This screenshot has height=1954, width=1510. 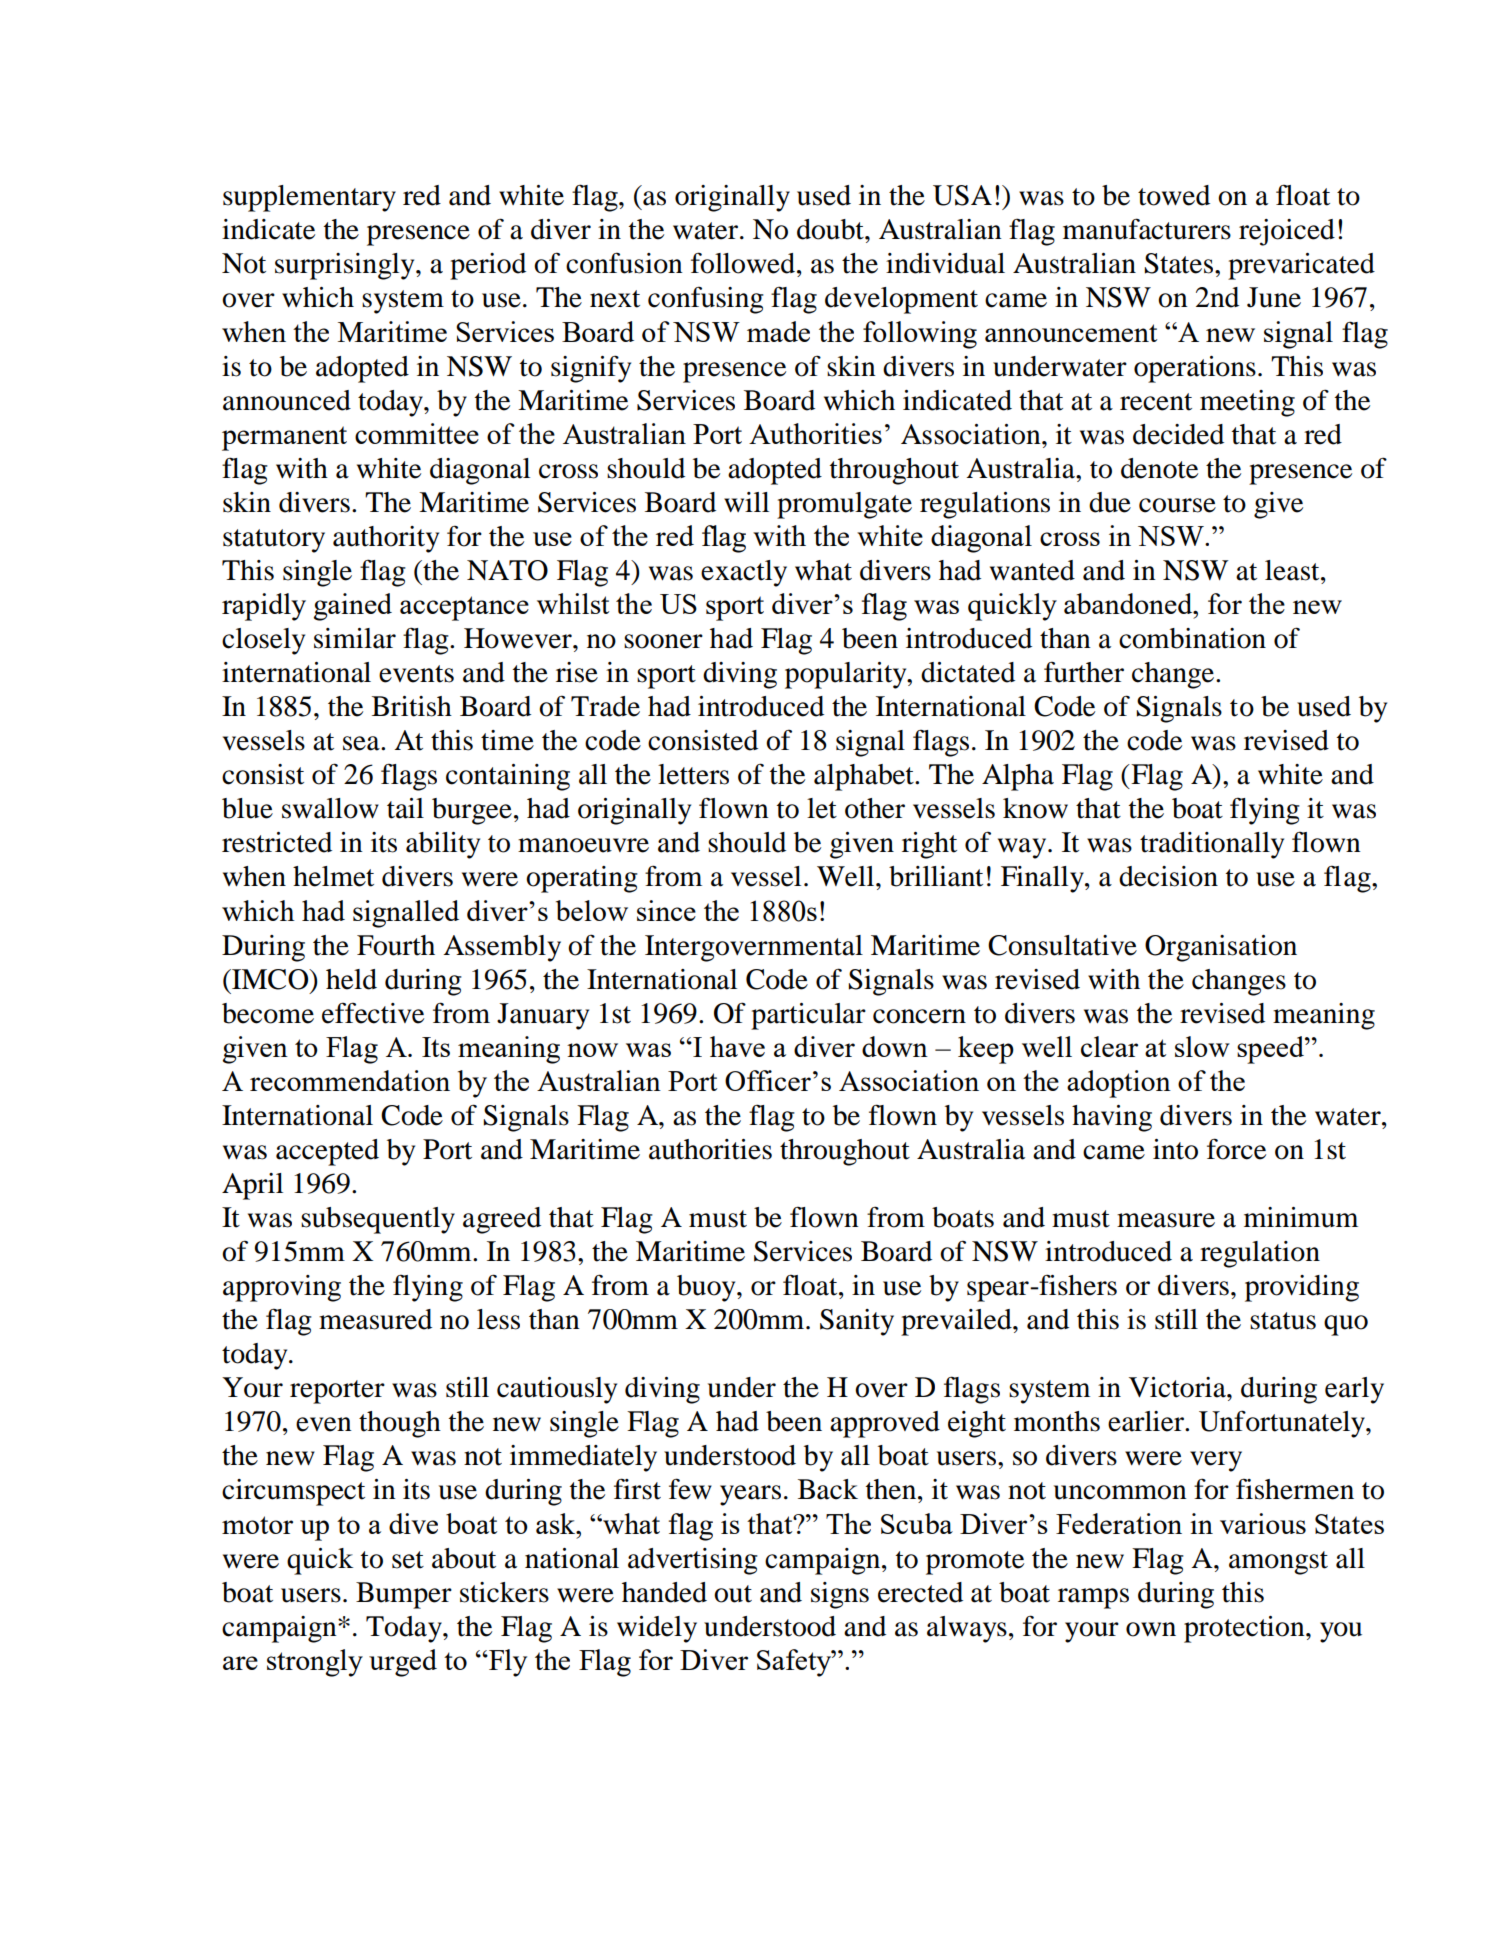 What do you see at coordinates (403, 1663) in the screenshot?
I see `urged` at bounding box center [403, 1663].
